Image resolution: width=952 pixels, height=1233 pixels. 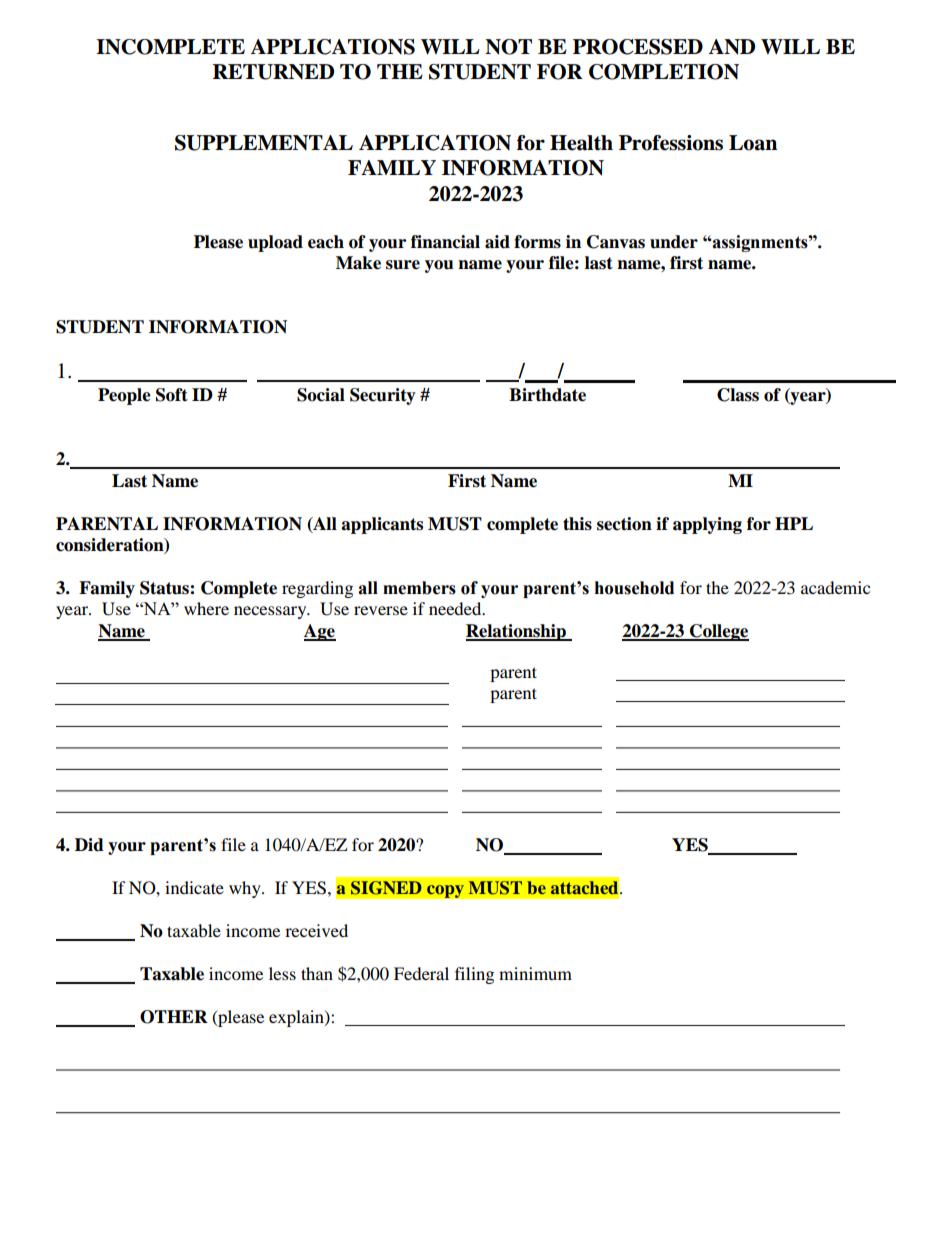 I want to click on RETURNED, so click(x=273, y=72).
